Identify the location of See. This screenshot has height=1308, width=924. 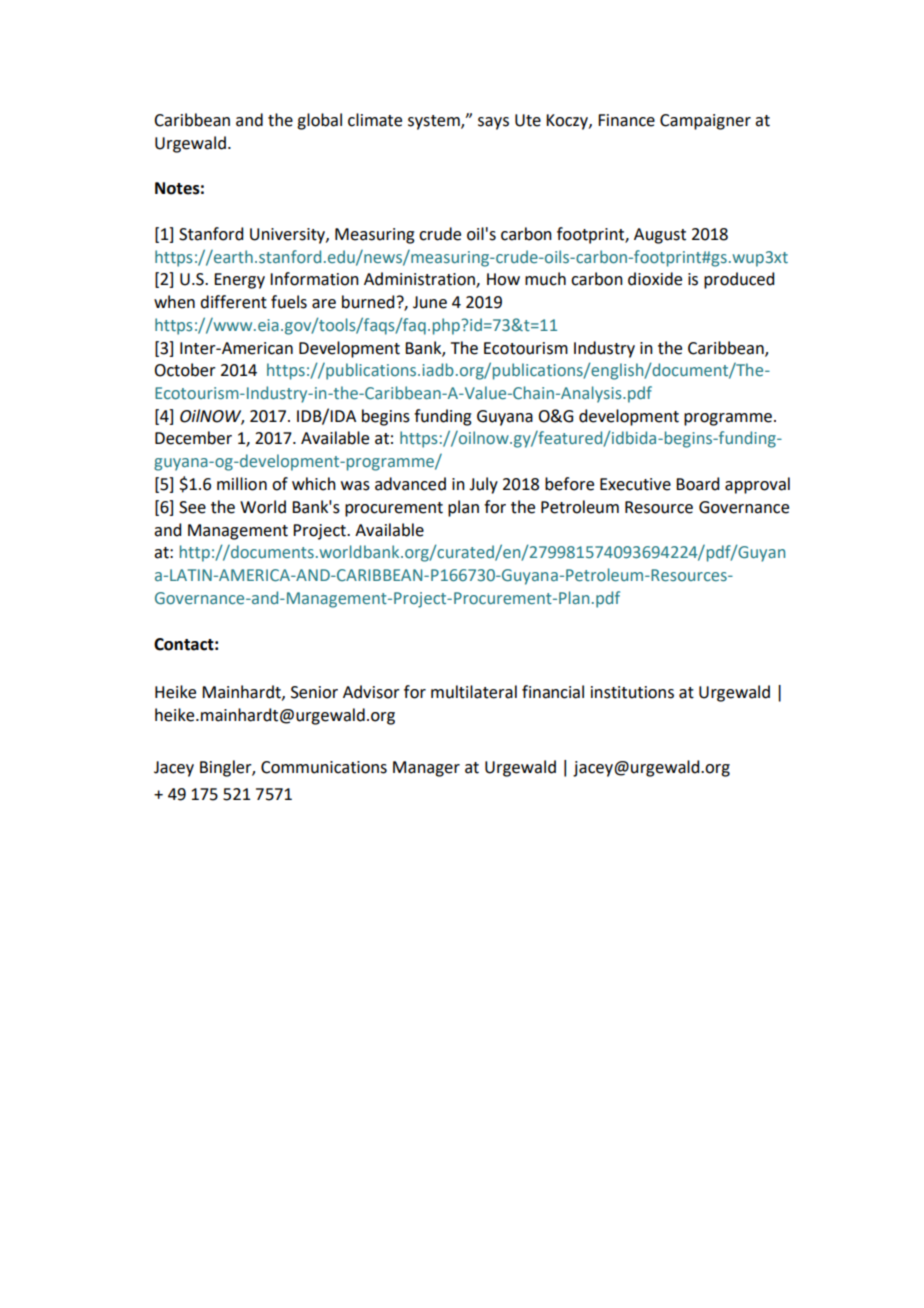
(192, 507).
